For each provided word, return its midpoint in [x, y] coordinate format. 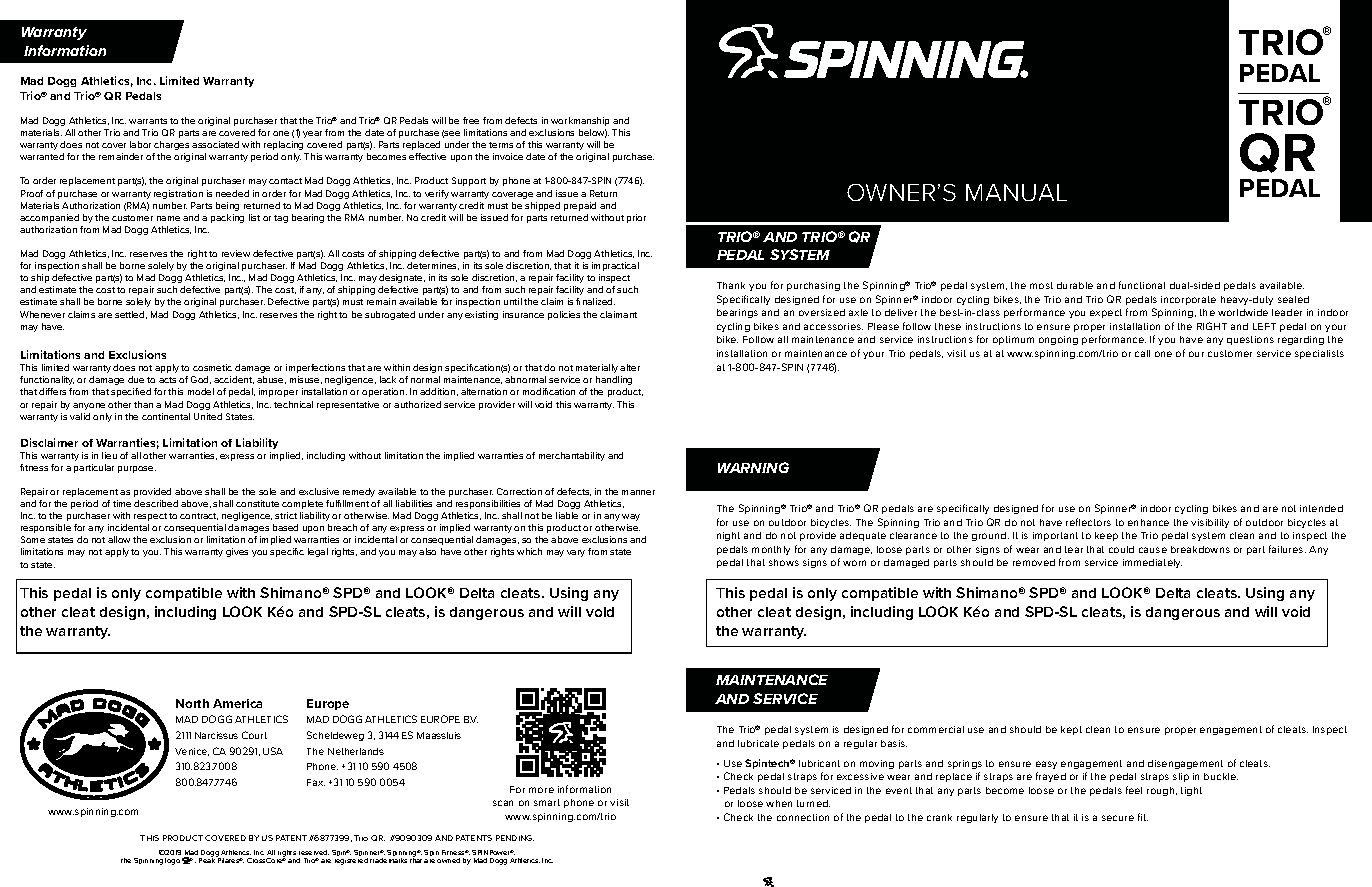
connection [803, 817]
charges [171, 145]
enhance [1148, 522]
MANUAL [1016, 192]
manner [638, 492]
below [593, 133]
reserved [314, 852]
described [156, 503]
